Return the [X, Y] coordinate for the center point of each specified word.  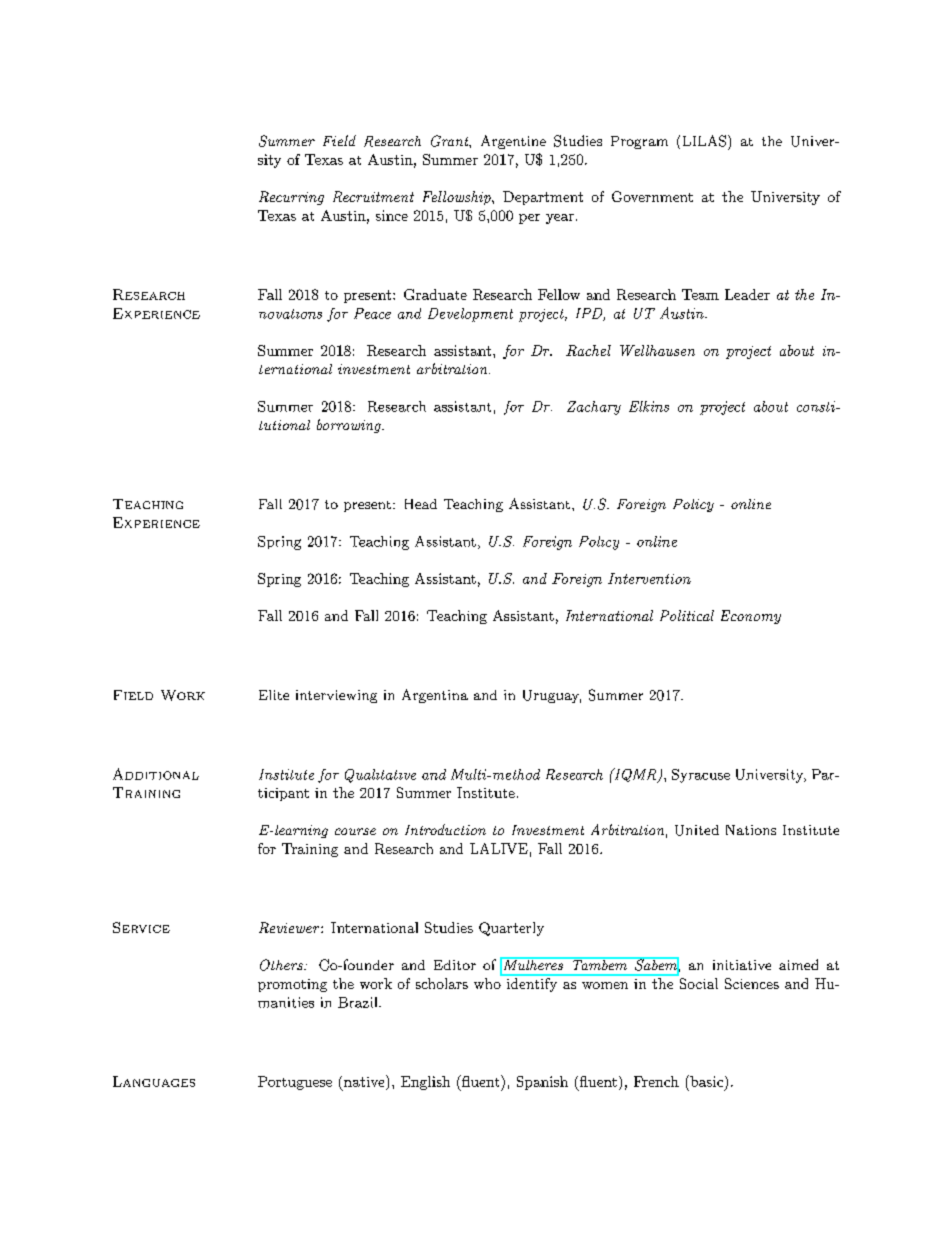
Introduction [445, 829]
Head [421, 504]
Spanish [542, 1083]
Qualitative [380, 776]
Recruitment [373, 196]
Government [652, 196]
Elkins [649, 406]
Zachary [594, 408]
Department [543, 198]
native [365, 1081]
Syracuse [701, 776]
